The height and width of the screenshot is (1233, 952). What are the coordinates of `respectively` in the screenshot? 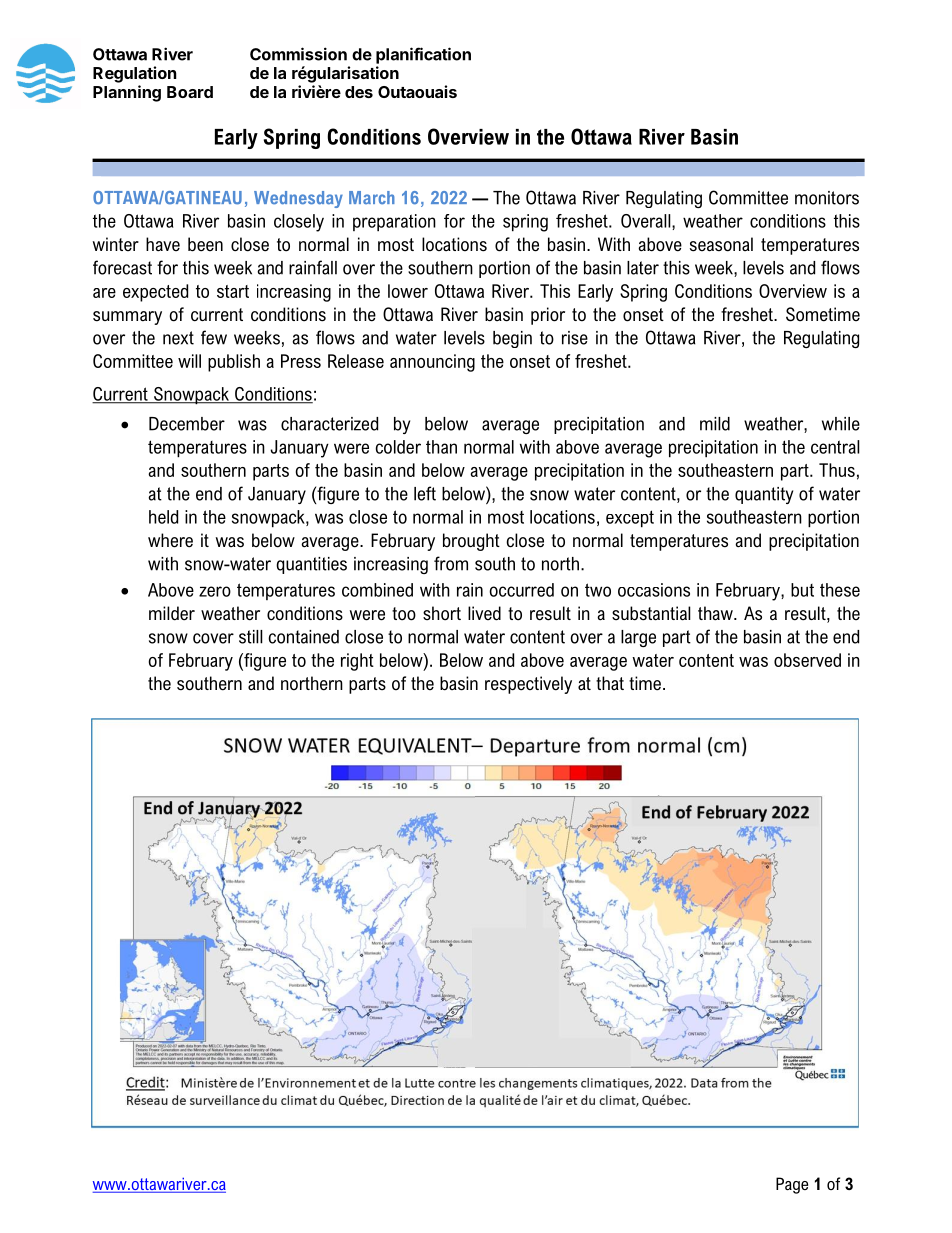 It's located at (528, 685).
